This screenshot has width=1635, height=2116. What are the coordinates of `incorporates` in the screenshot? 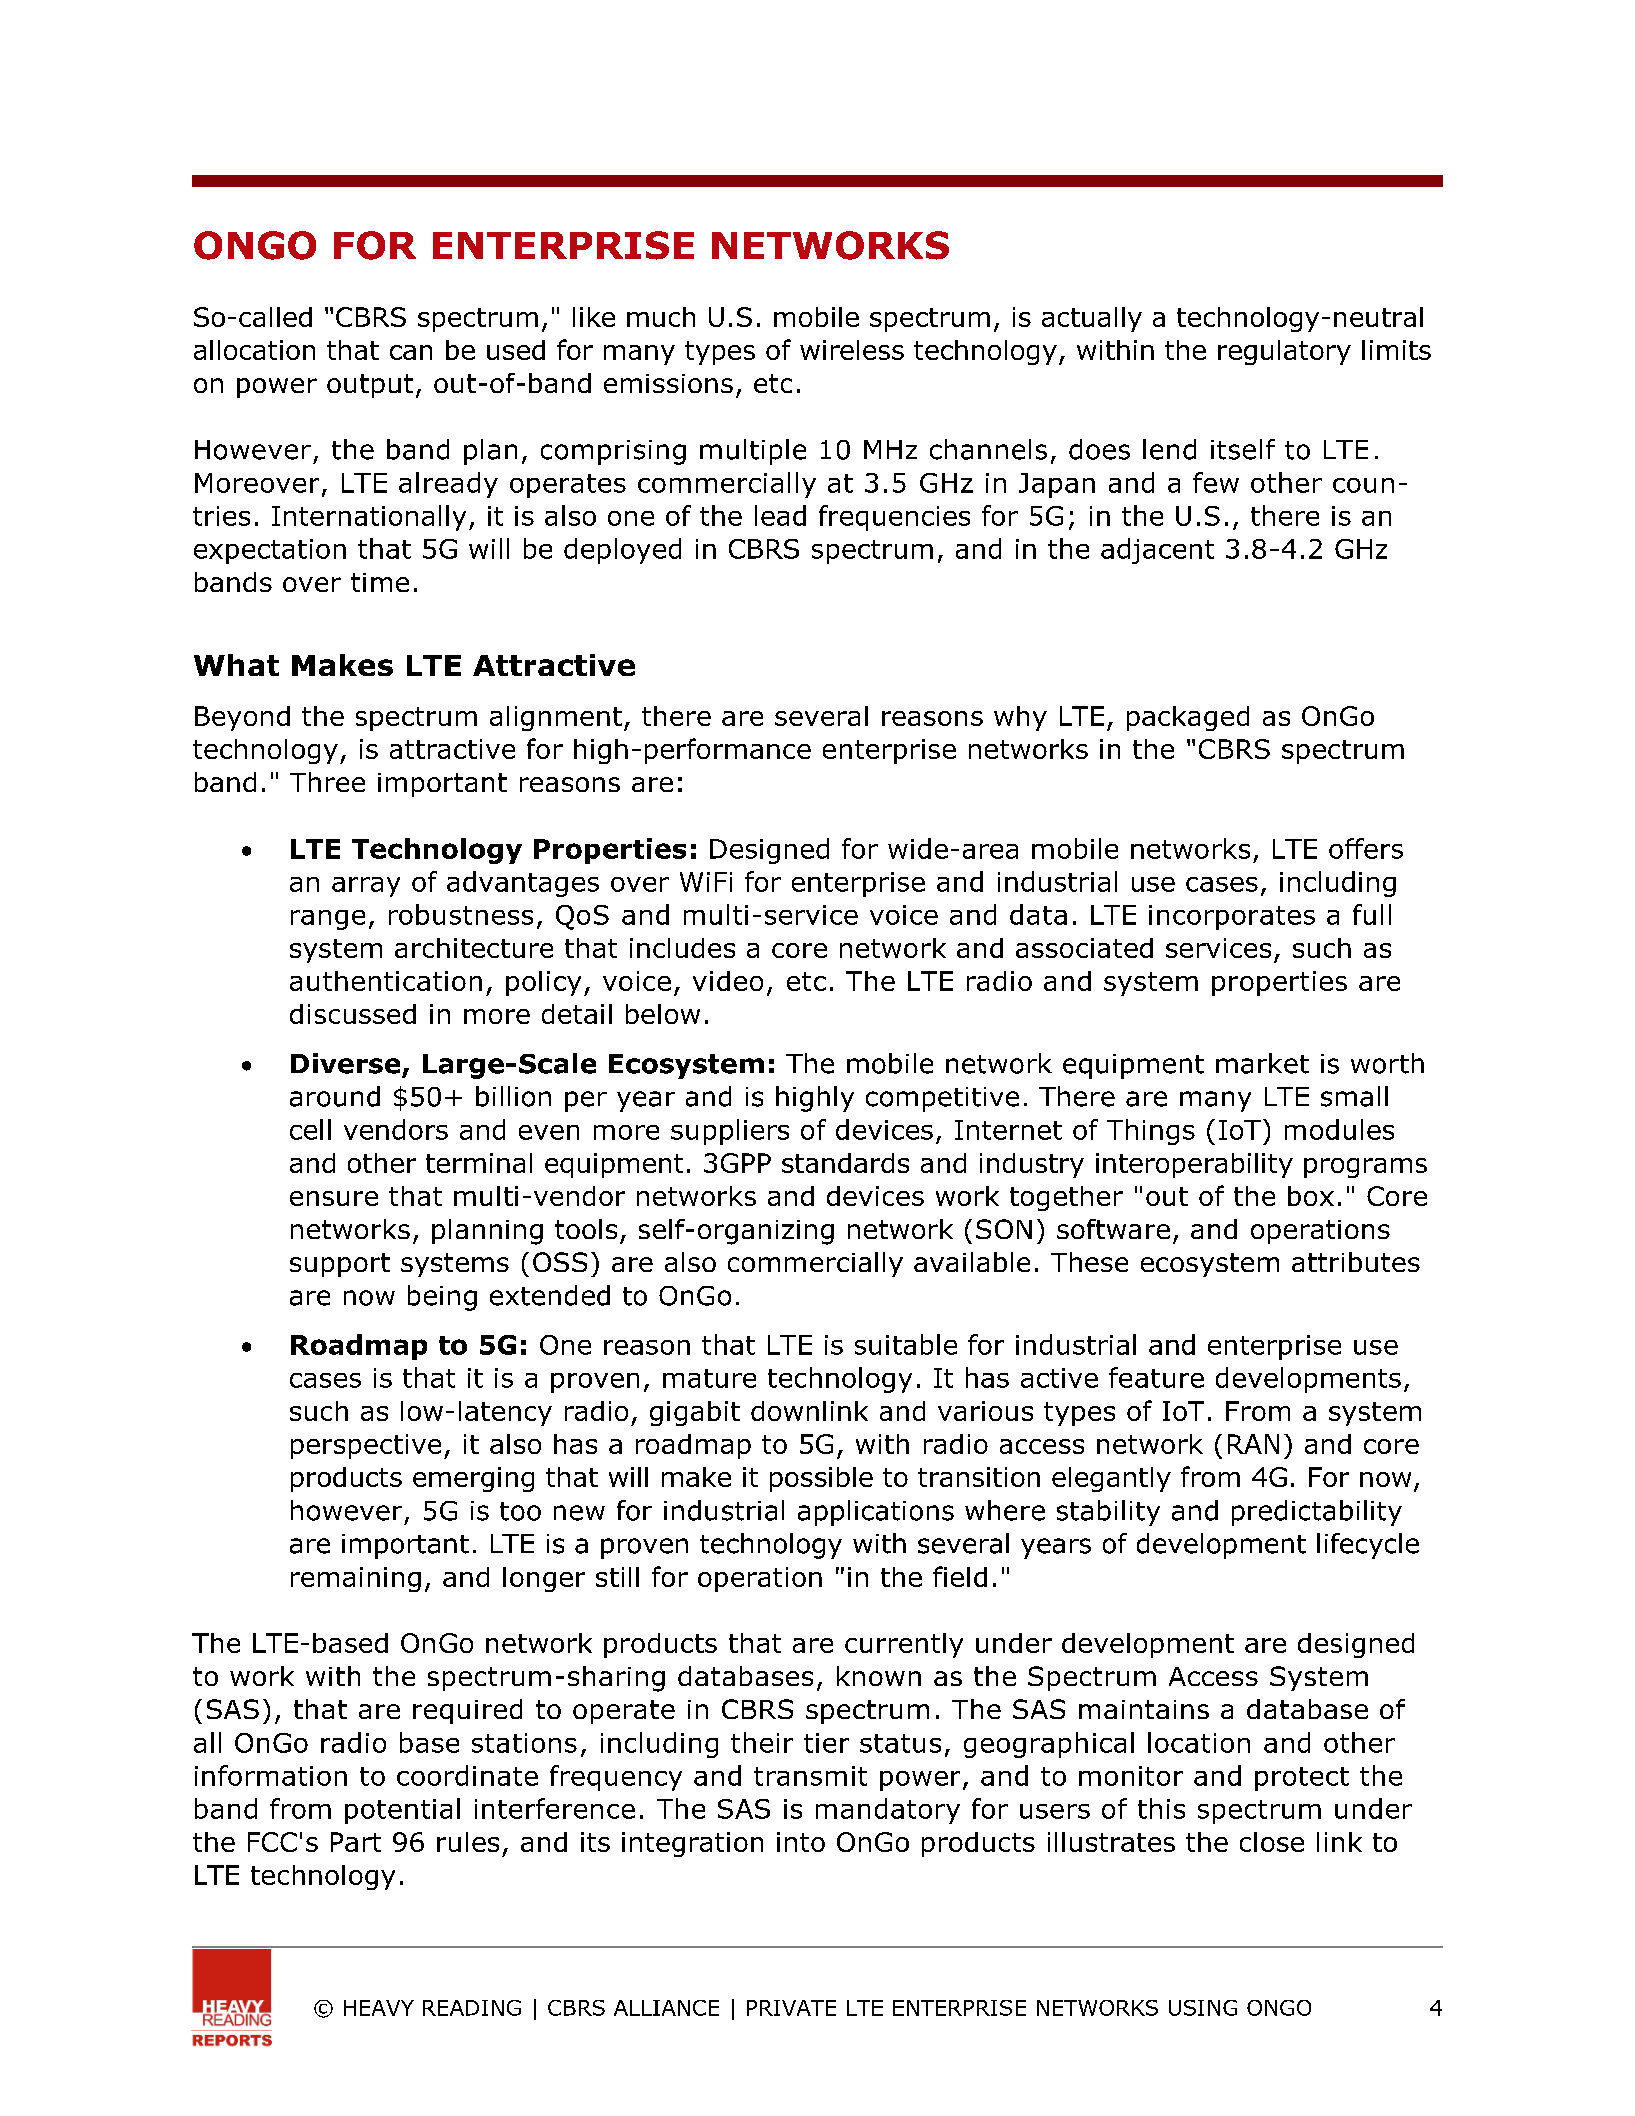 It's located at (1232, 917).
